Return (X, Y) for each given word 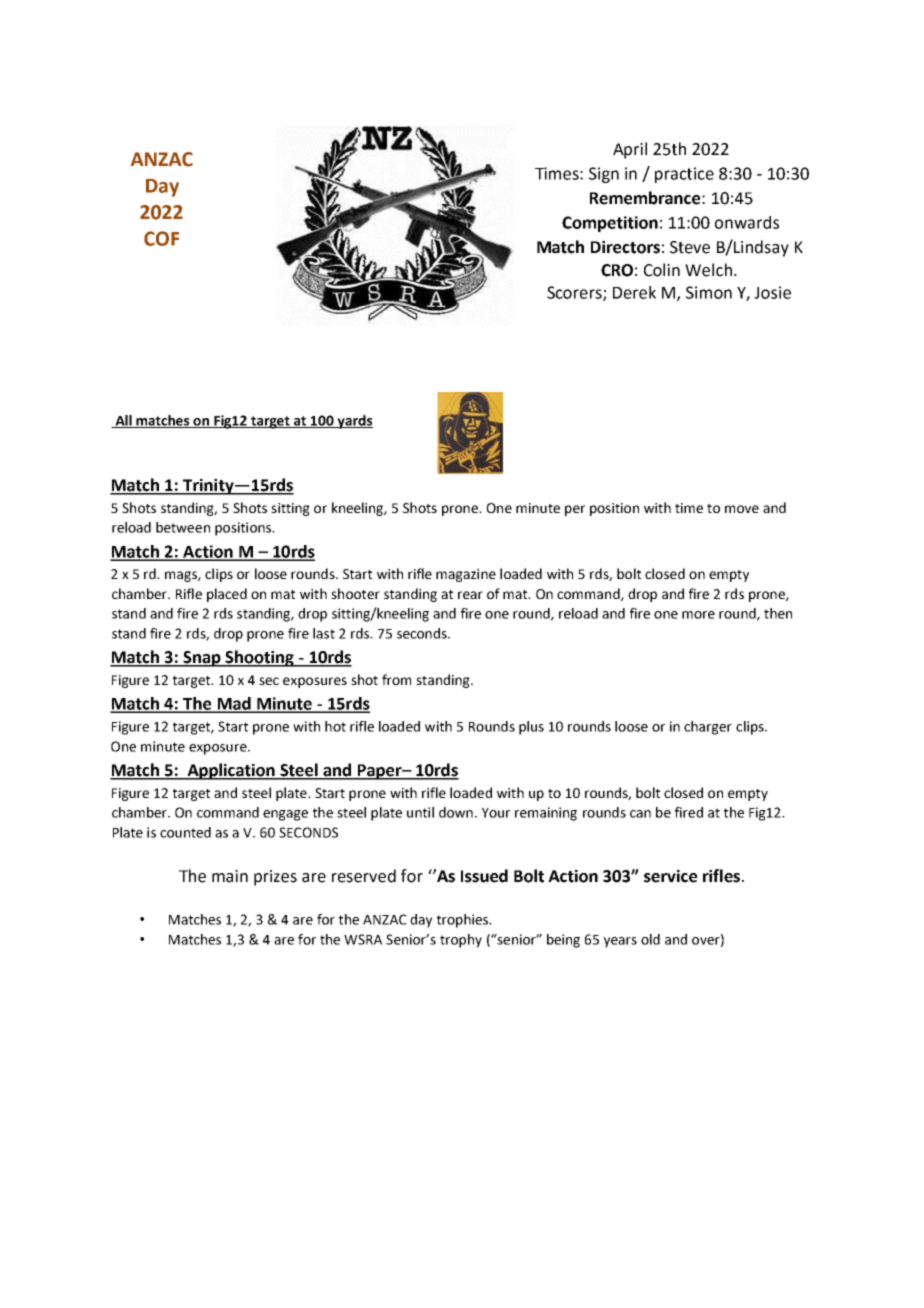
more (698, 615)
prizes (275, 878)
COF (161, 238)
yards (354, 422)
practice (684, 175)
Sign (604, 175)
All (123, 421)
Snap (202, 659)
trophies (464, 921)
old (650, 939)
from (396, 679)
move (742, 509)
